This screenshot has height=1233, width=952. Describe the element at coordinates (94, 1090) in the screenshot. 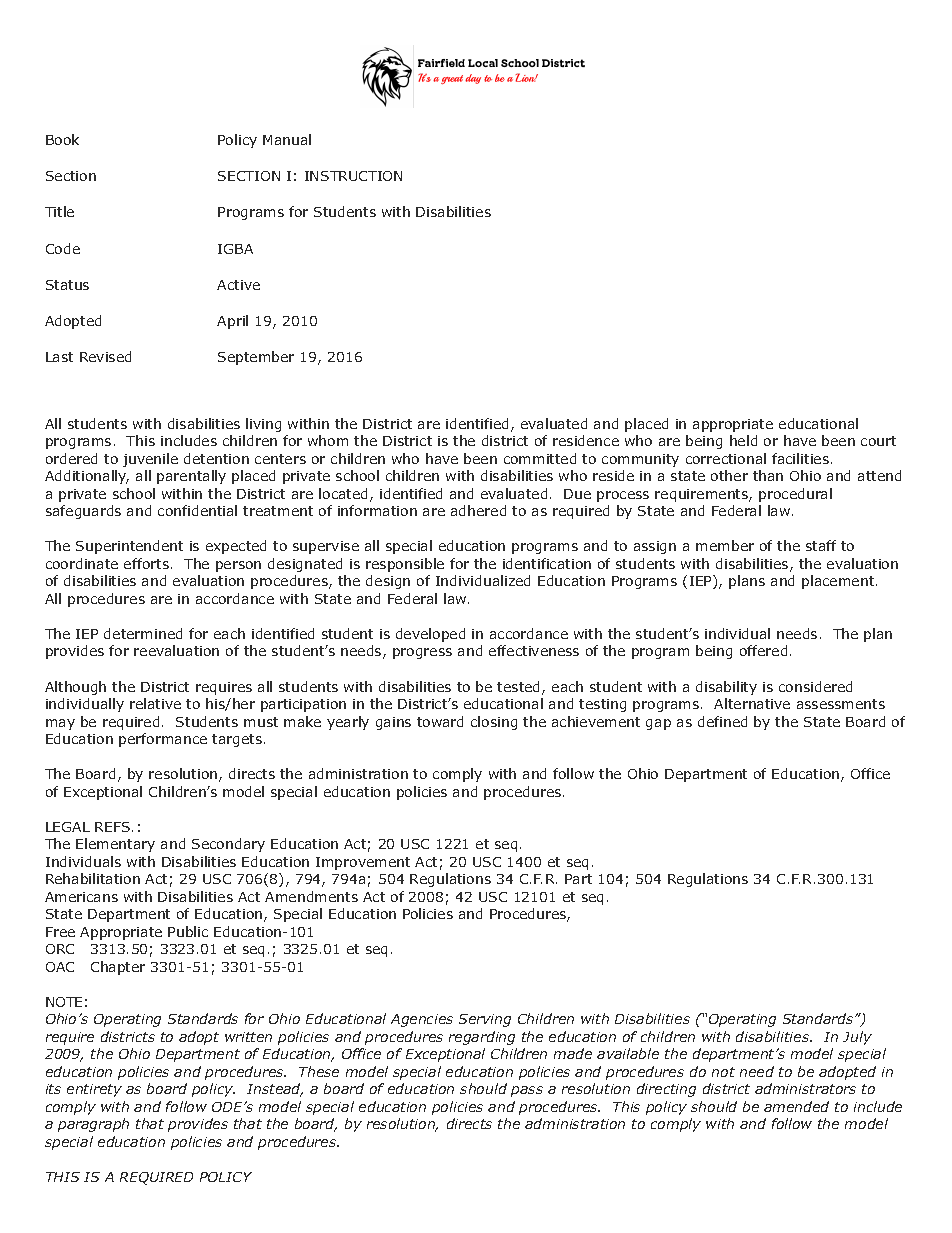

I see `entirety` at that location.
